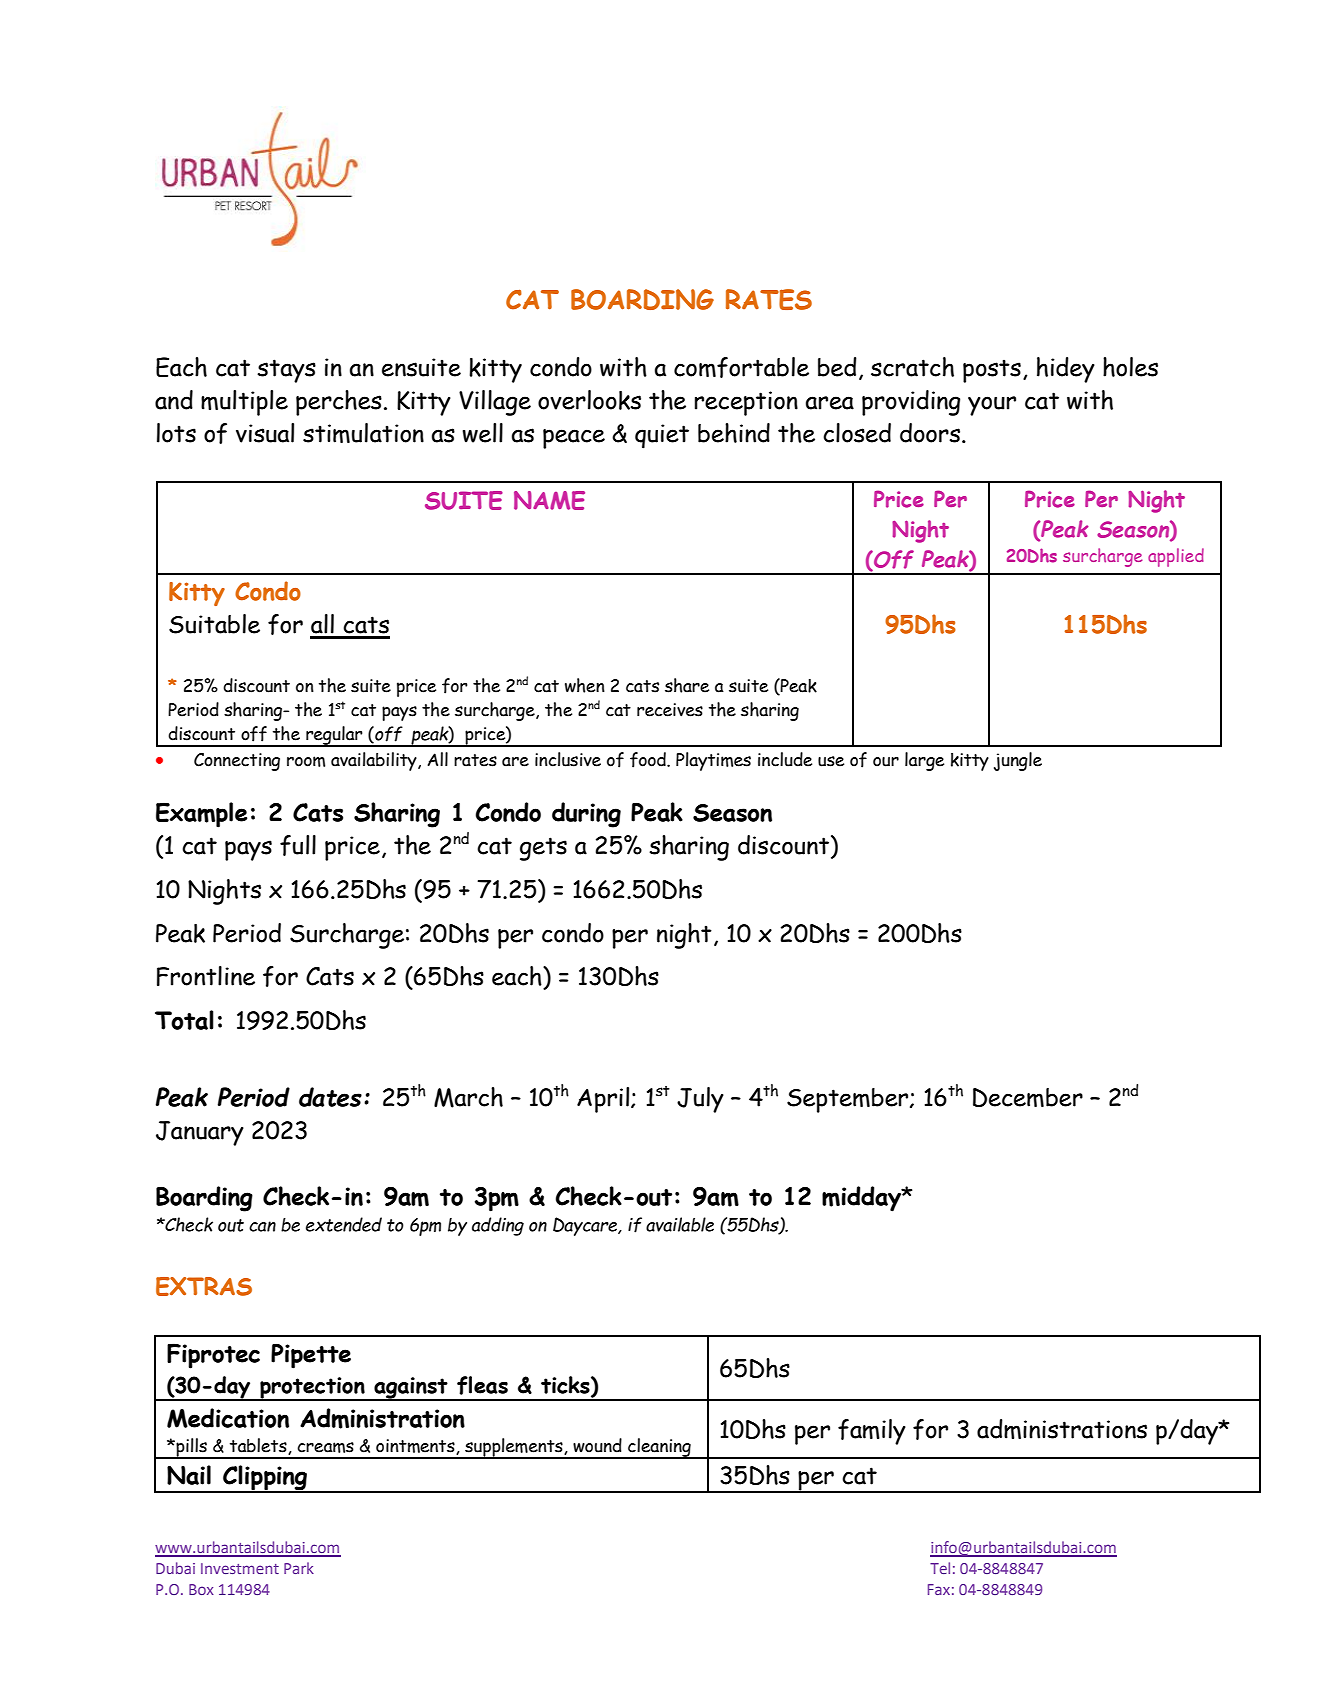 The height and width of the screenshot is (1706, 1318). I want to click on hidey, so click(1066, 370).
